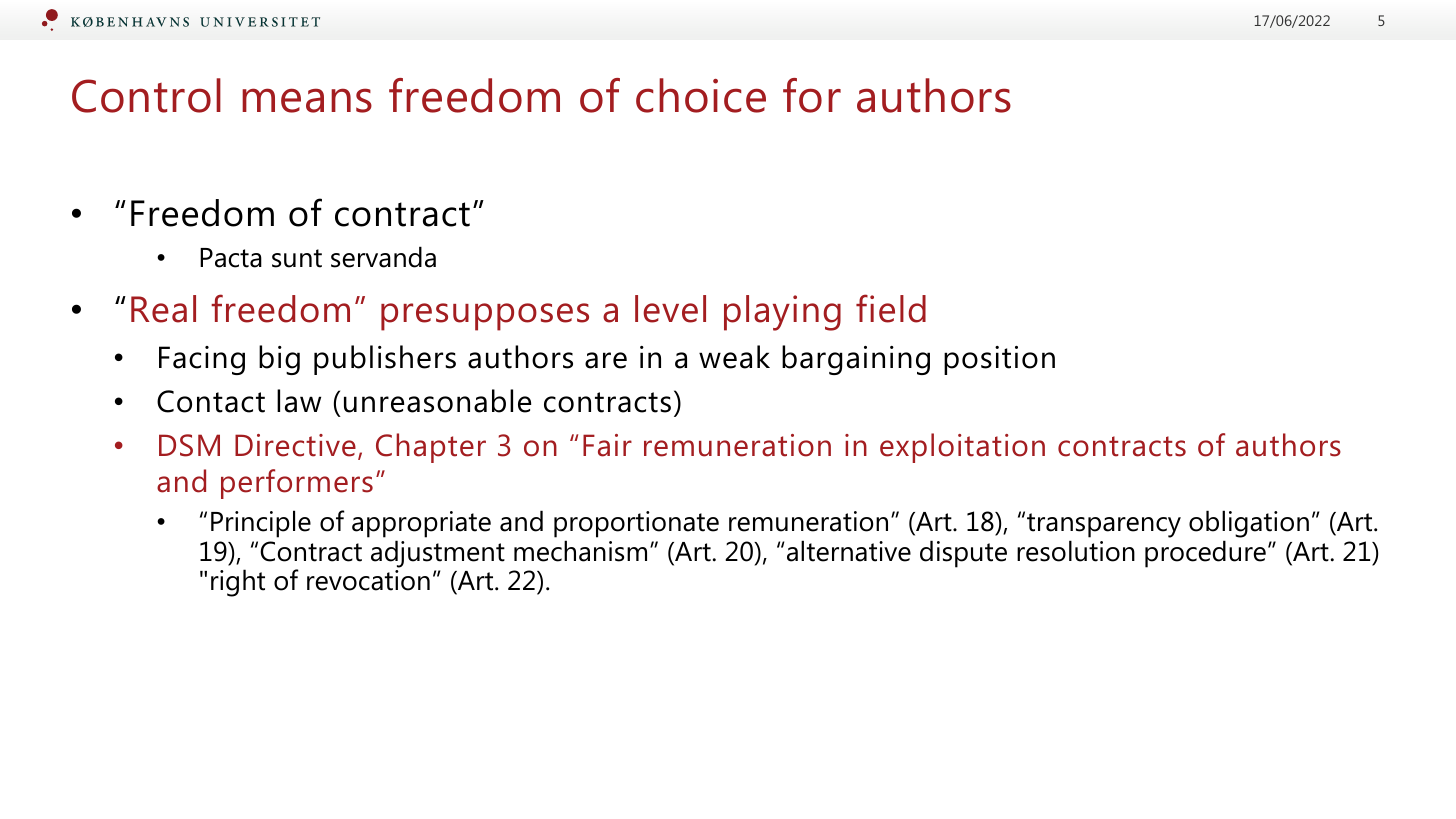  What do you see at coordinates (962, 448) in the image?
I see `exploitation` at bounding box center [962, 448].
